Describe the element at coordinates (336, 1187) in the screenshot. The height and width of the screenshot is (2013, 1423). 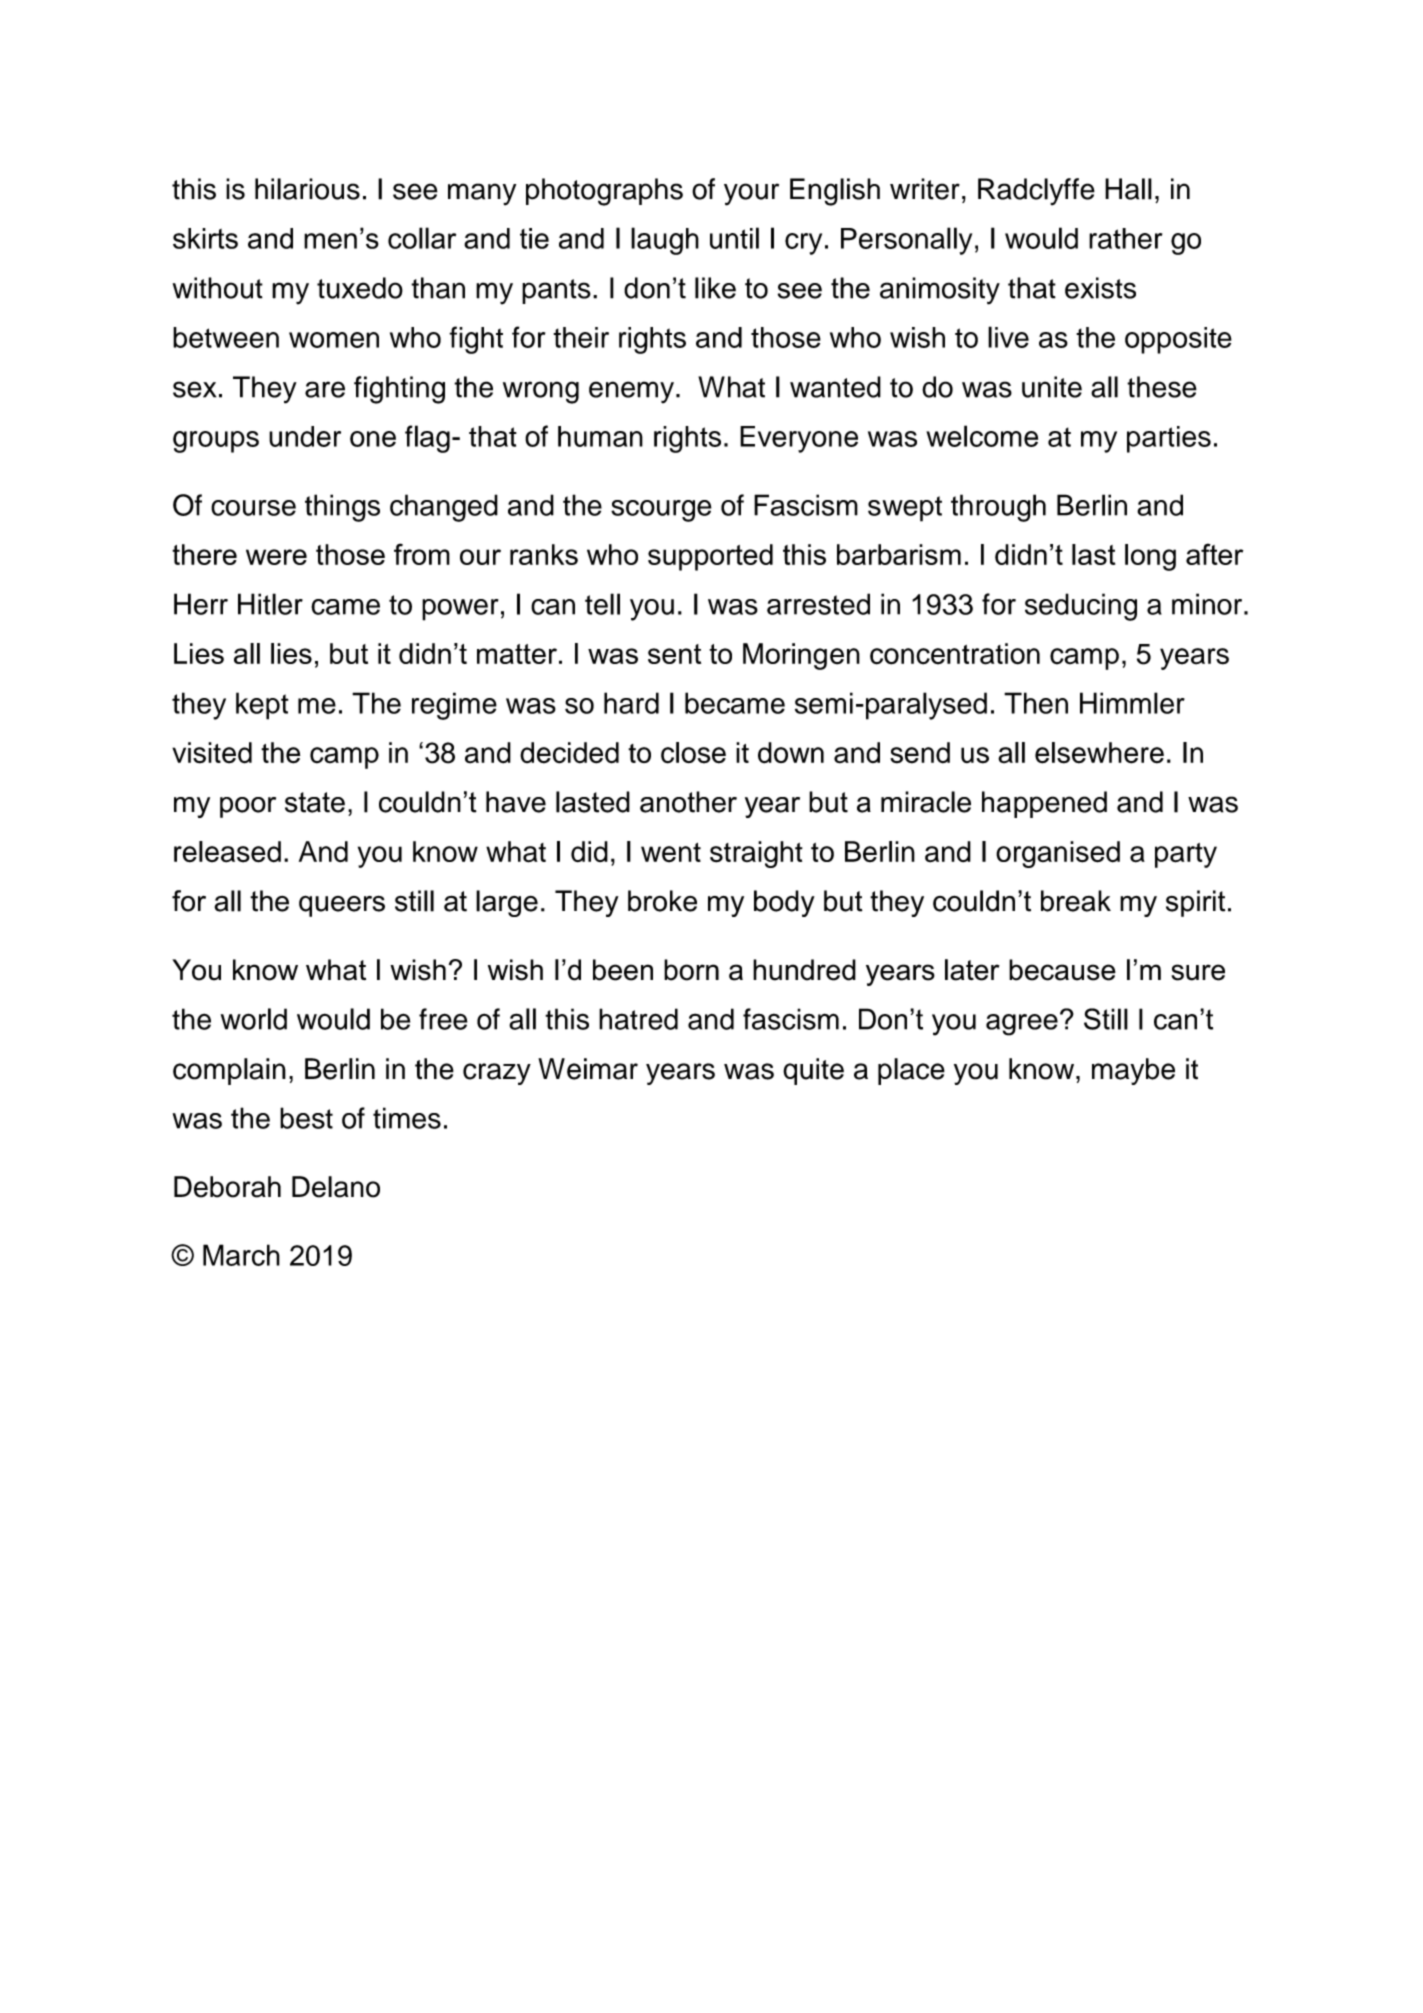
I see `Delano` at that location.
